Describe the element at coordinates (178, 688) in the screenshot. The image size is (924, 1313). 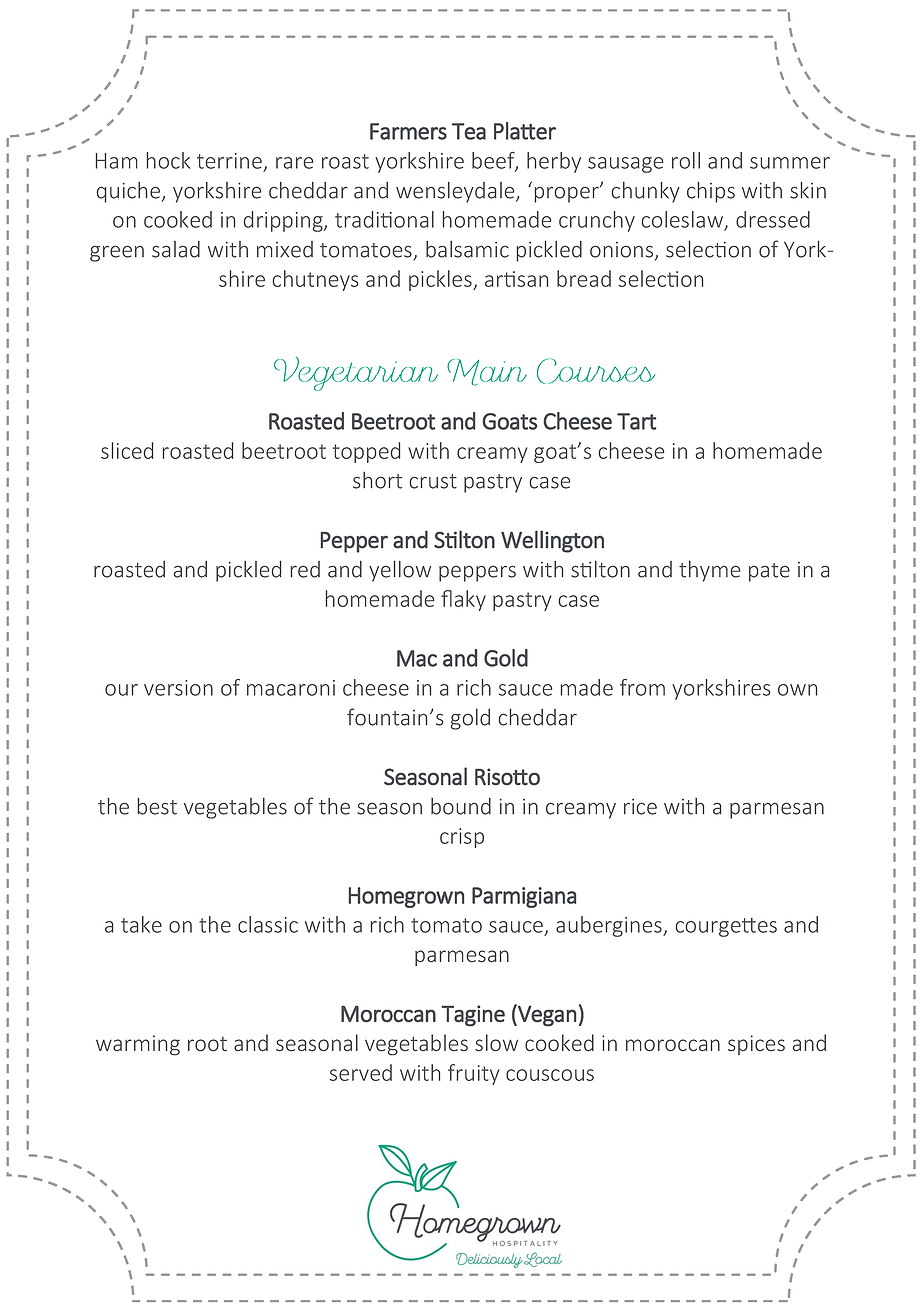
I see `version` at that location.
